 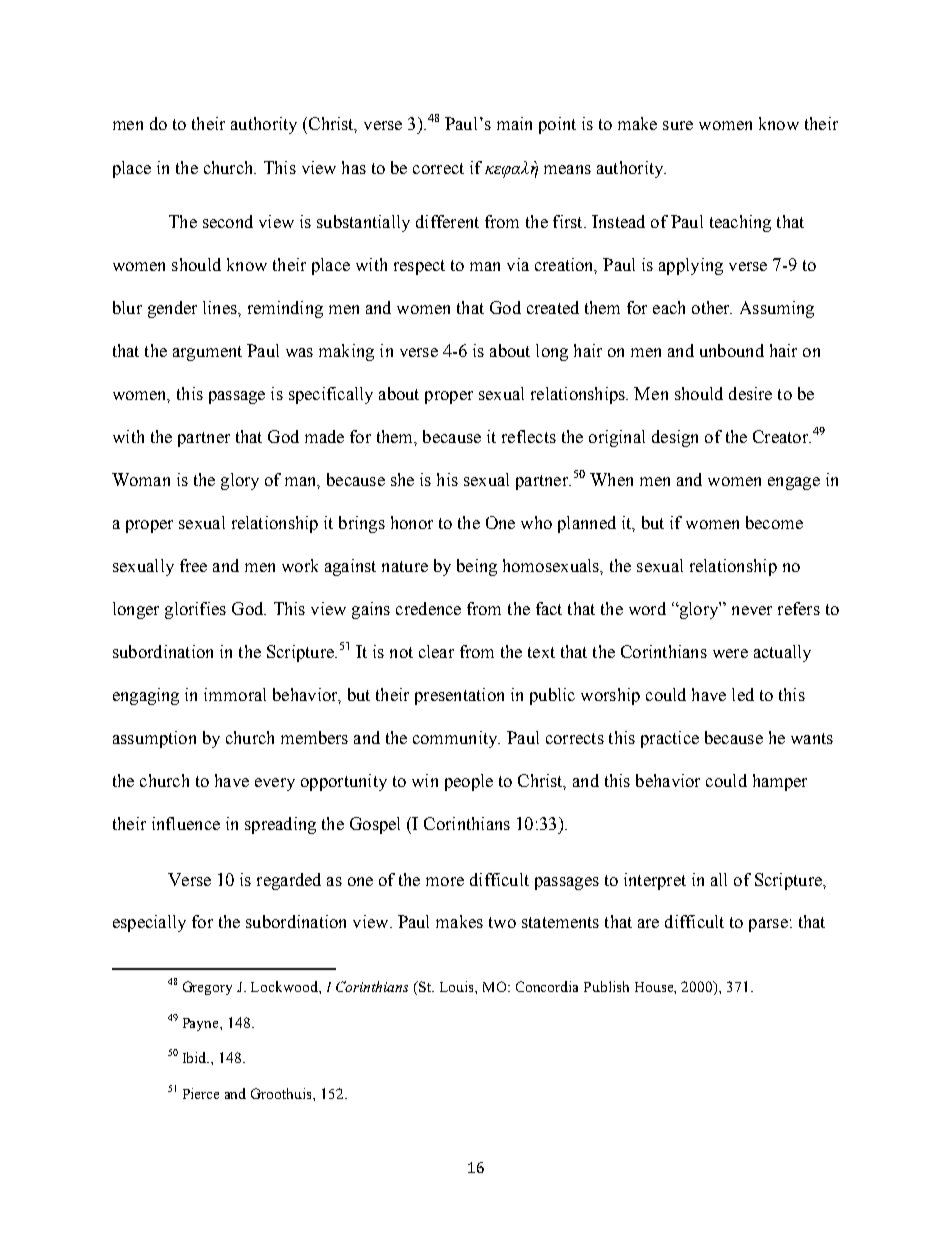 What do you see at coordinates (228, 221) in the screenshot?
I see `second` at bounding box center [228, 221].
